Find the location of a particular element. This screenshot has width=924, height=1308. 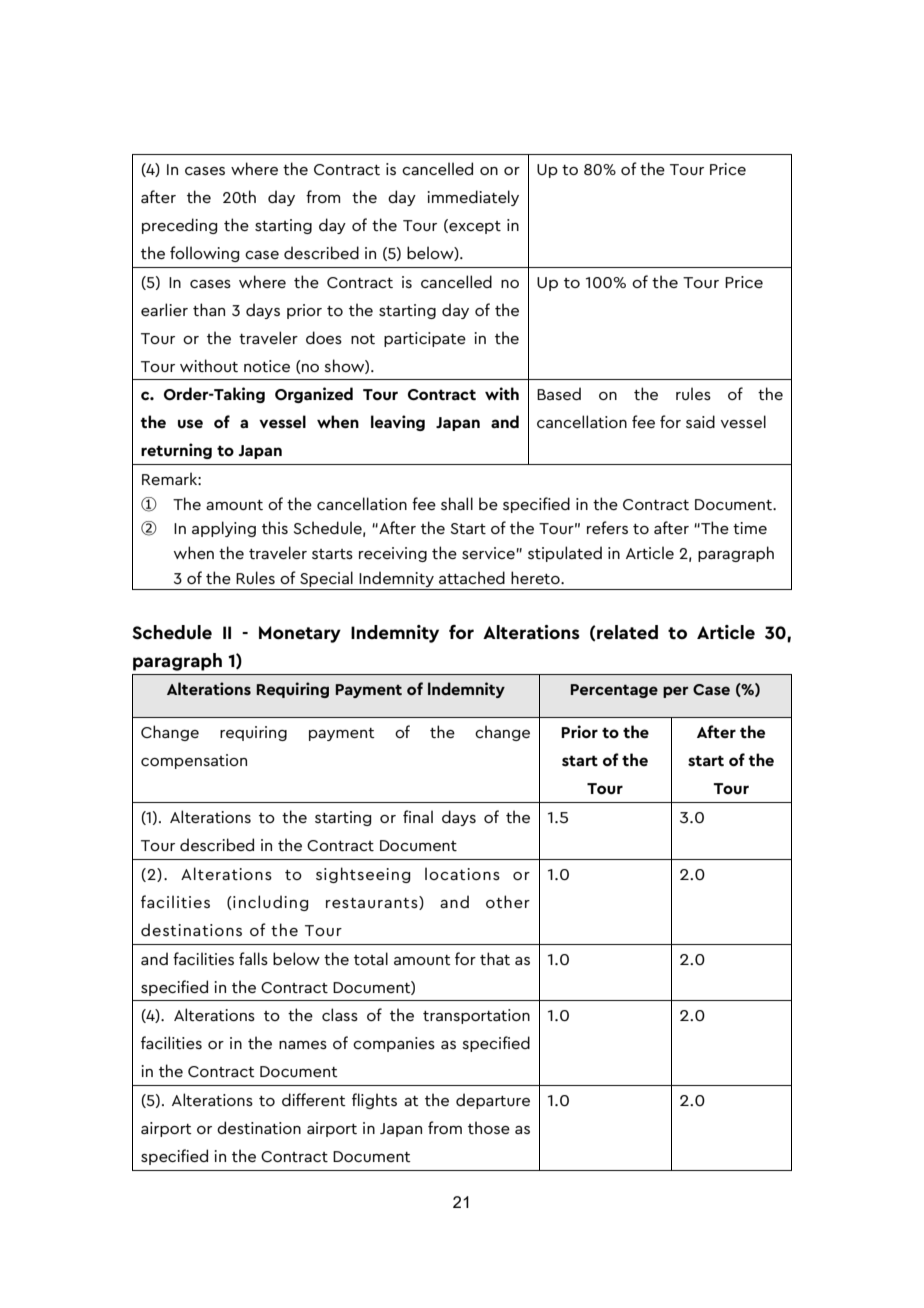

departure is located at coordinates (493, 1101).
